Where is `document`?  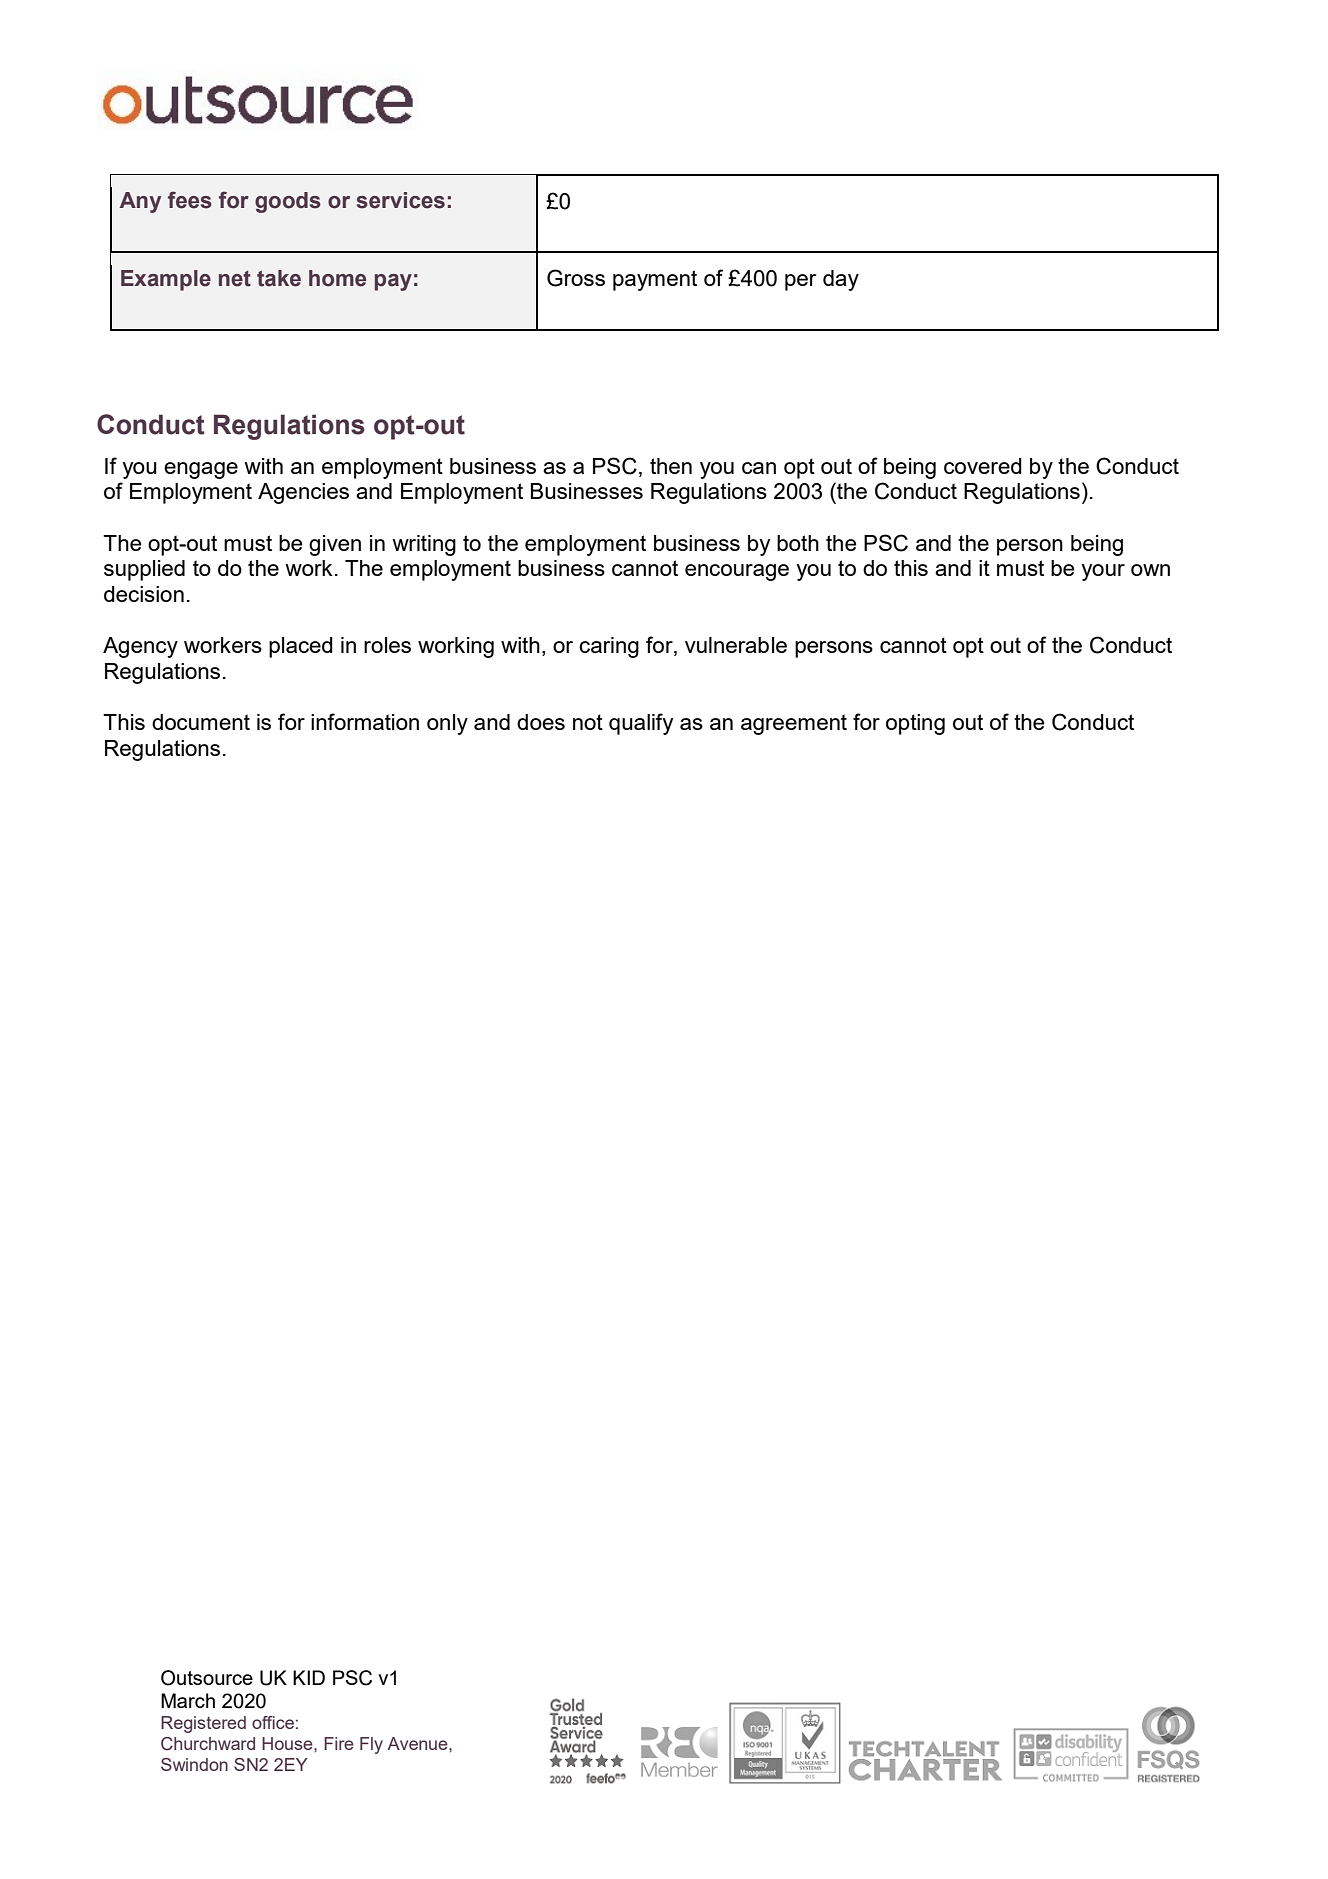 document is located at coordinates (201, 722).
